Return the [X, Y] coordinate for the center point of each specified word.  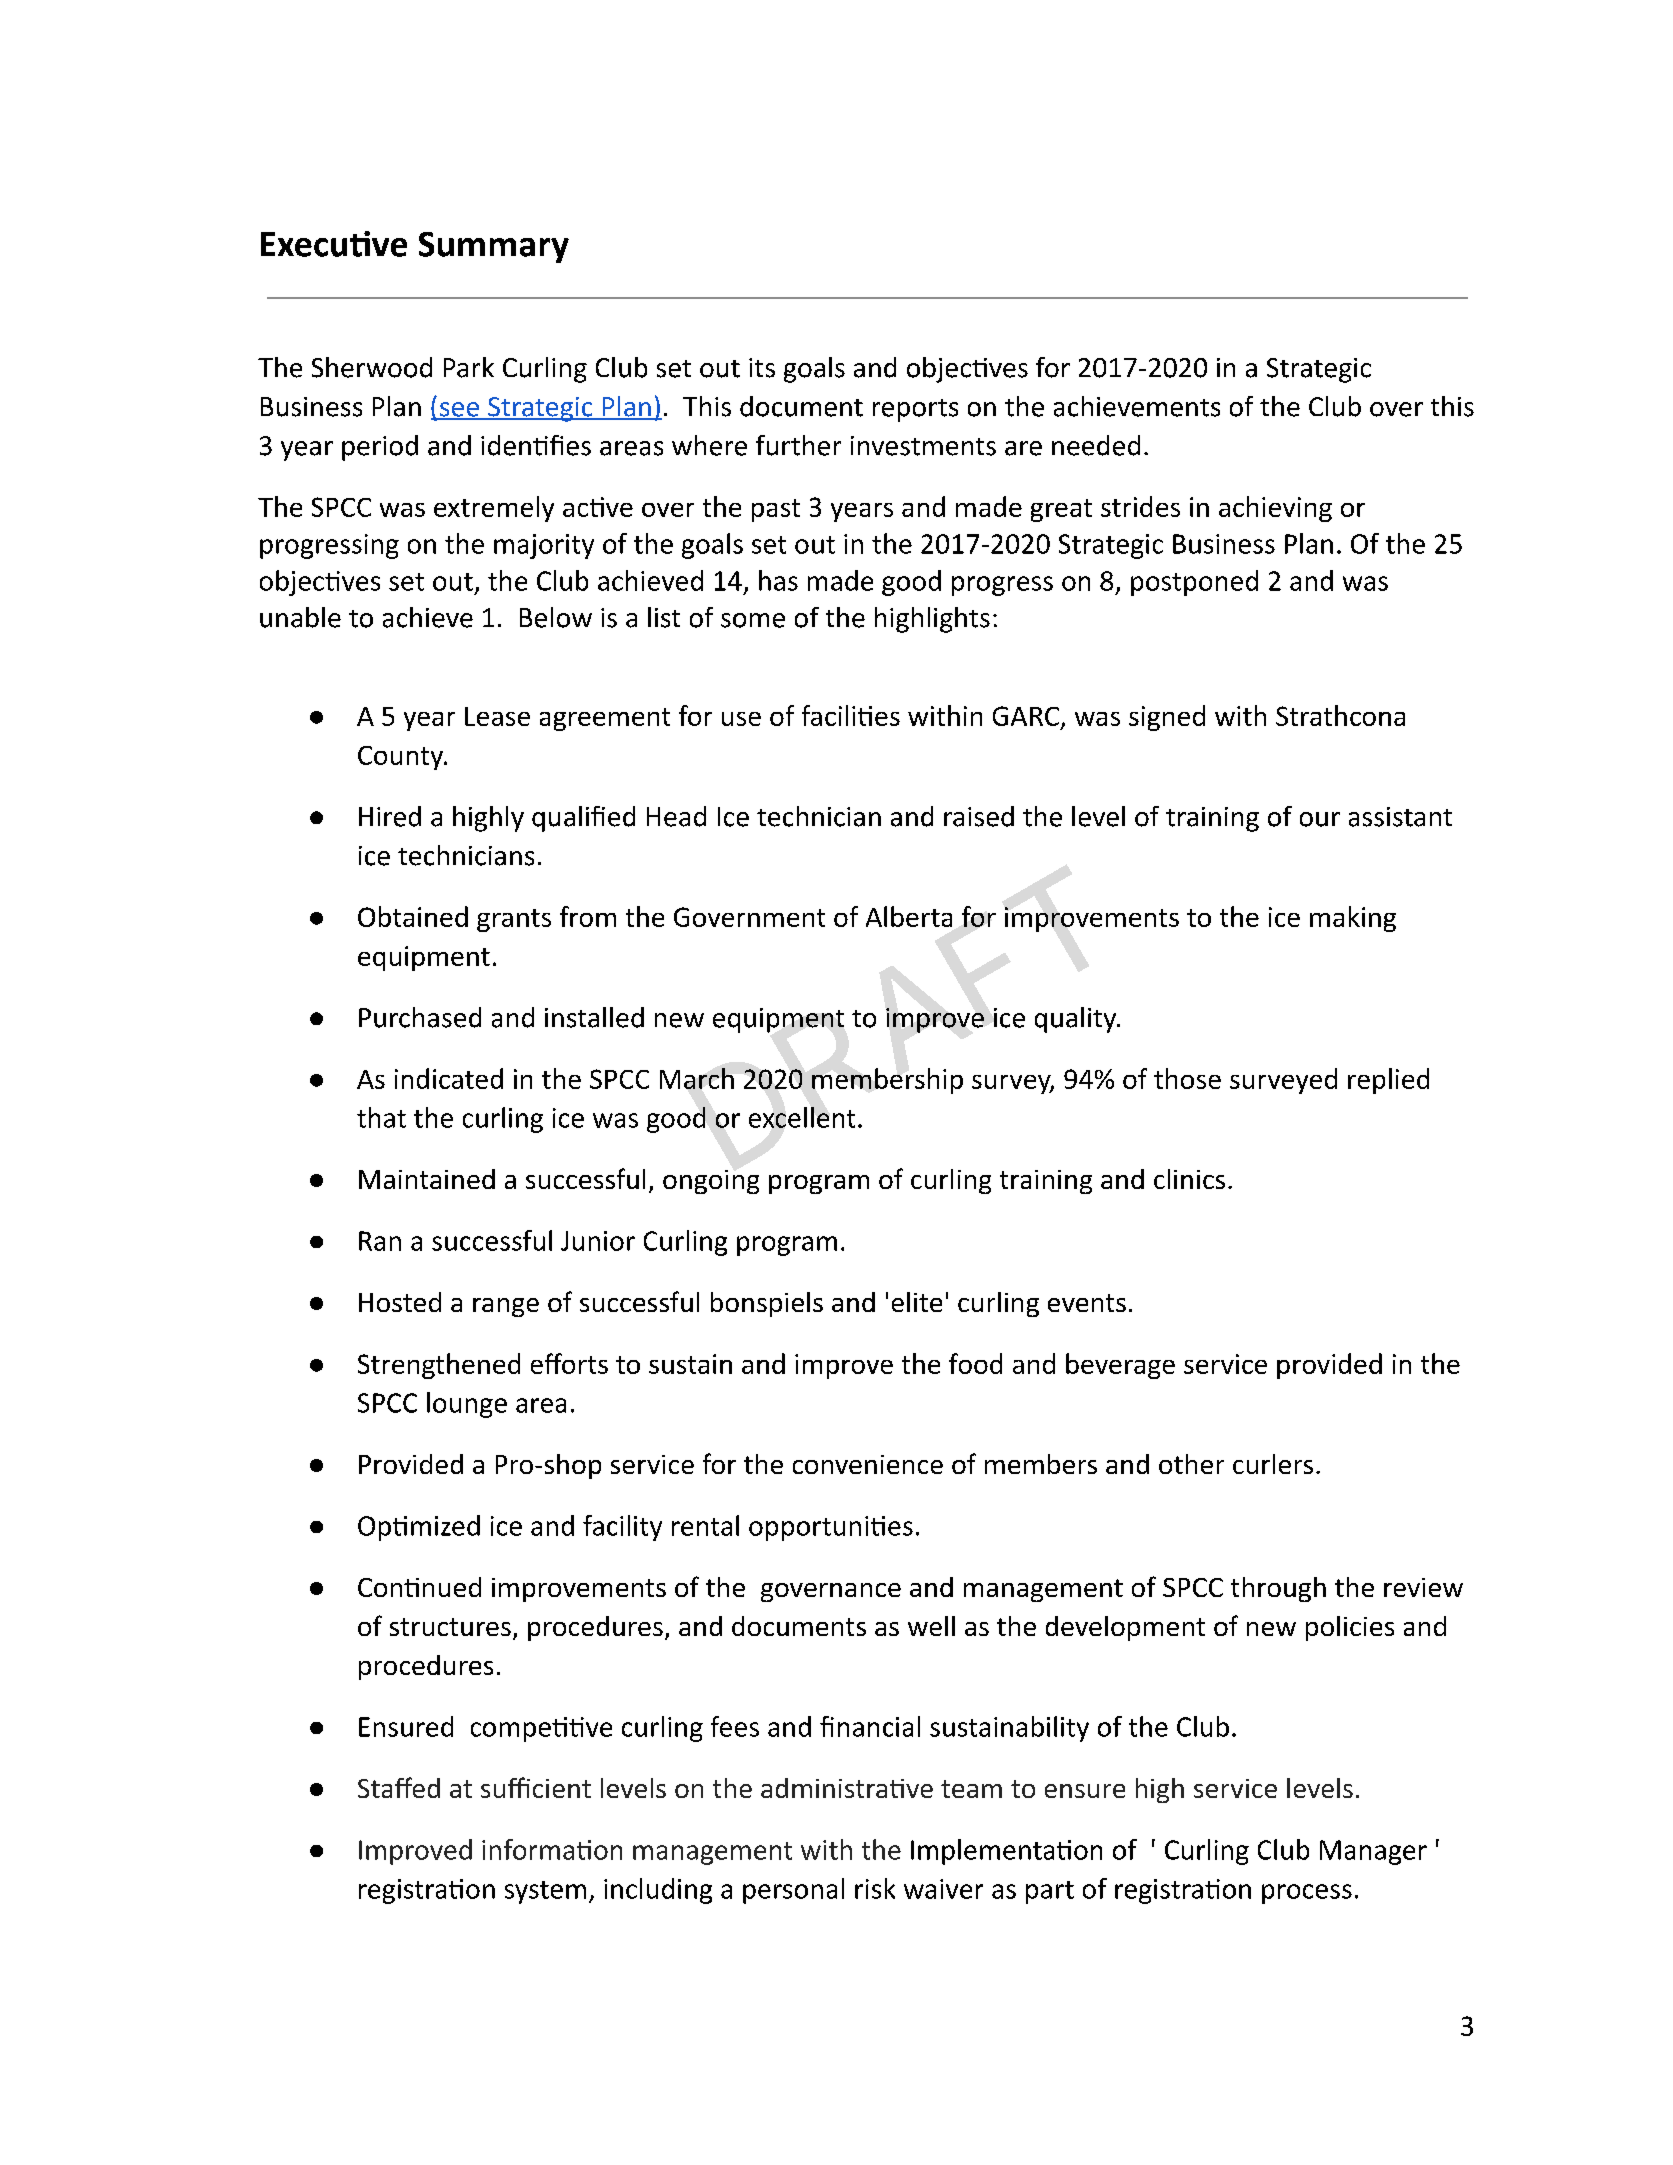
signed [1167, 718]
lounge [467, 1405]
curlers [1273, 1464]
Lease [497, 716]
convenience [868, 1464]
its [762, 368]
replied [1388, 1081]
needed [1096, 445]
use [741, 719]
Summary [494, 247]
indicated [449, 1078]
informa [528, 1849]
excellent [802, 1117]
